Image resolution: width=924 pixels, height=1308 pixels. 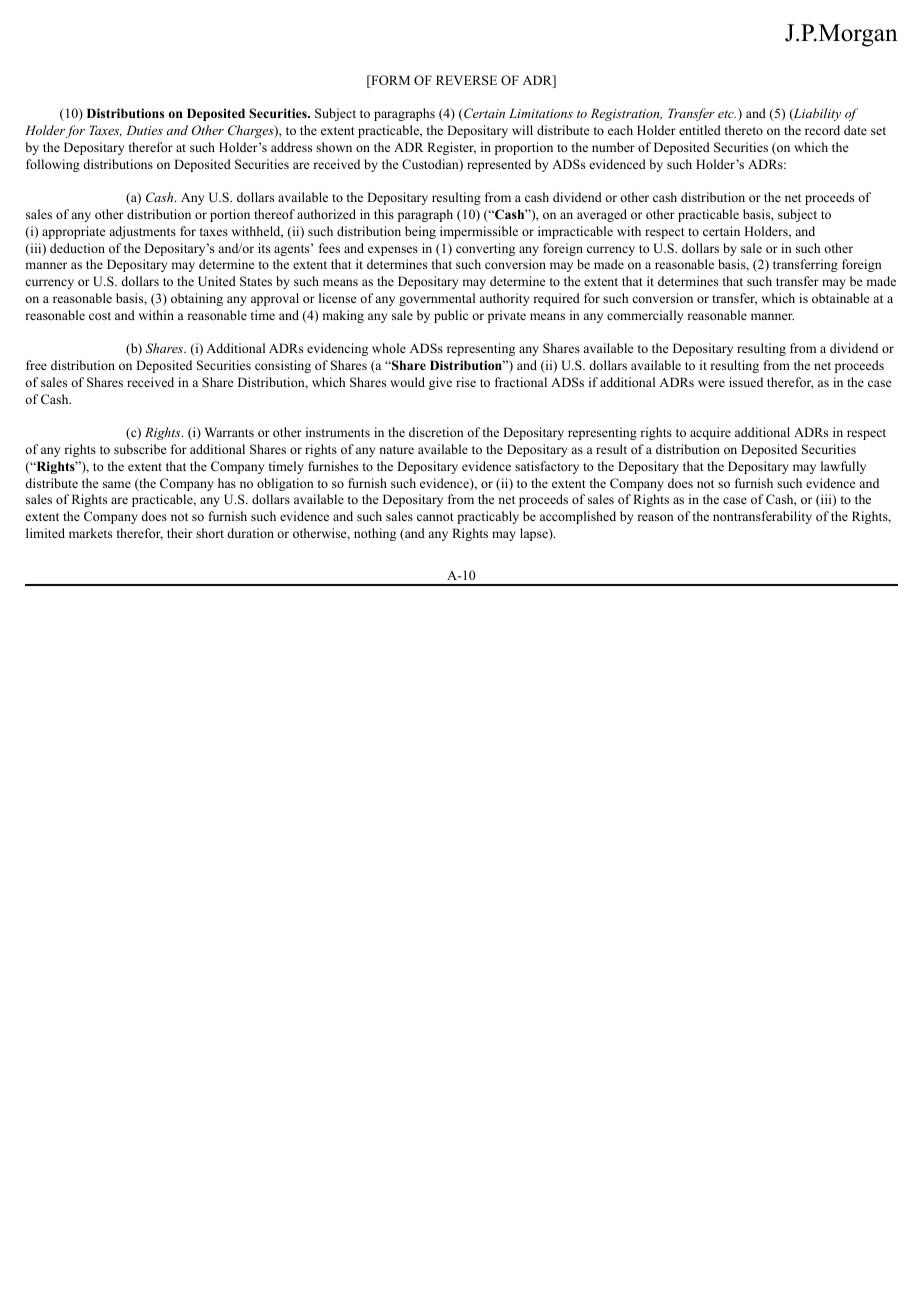 What do you see at coordinates (144, 130) in the screenshot?
I see `Duties` at bounding box center [144, 130].
